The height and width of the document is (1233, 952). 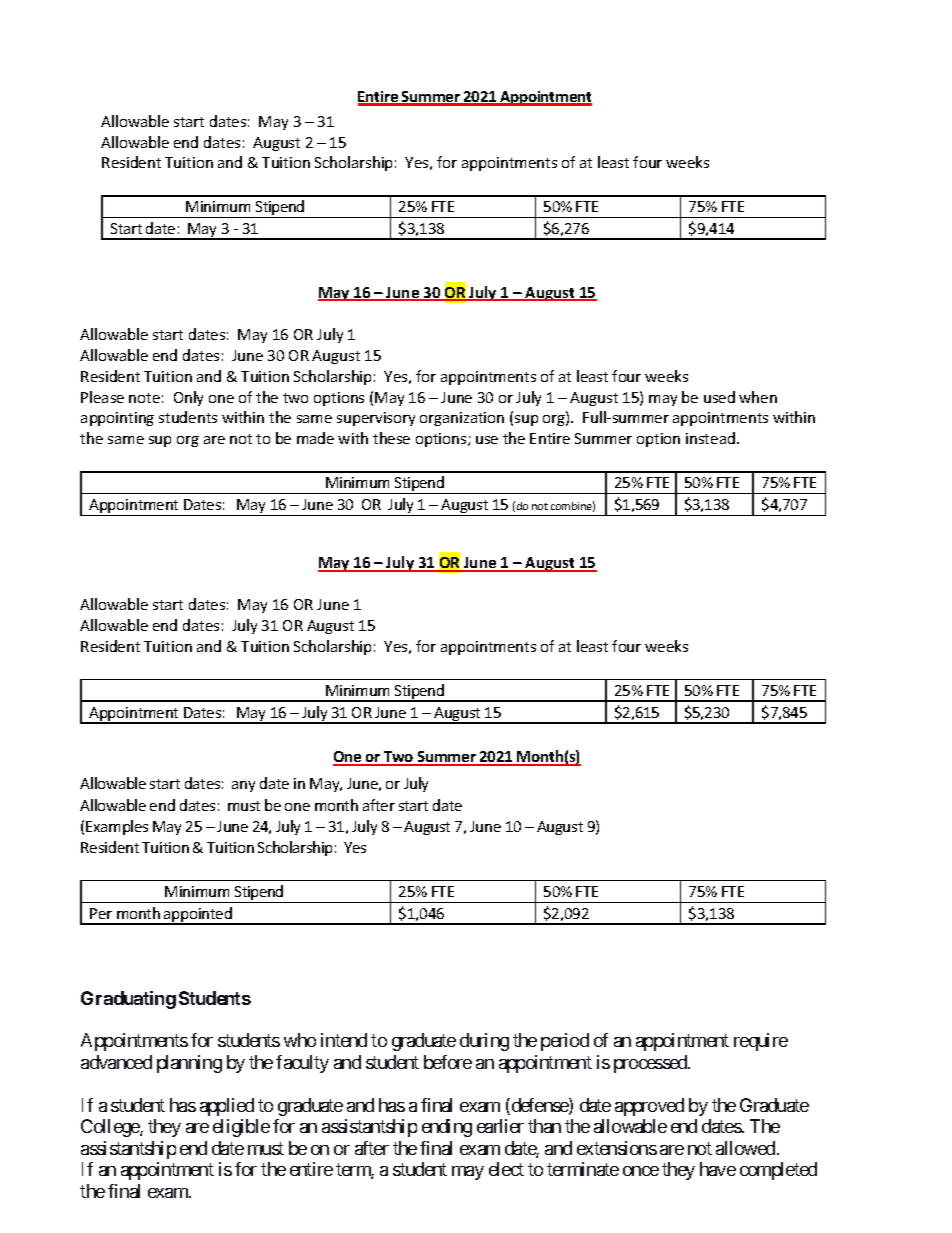 I want to click on require, so click(x=761, y=1042).
